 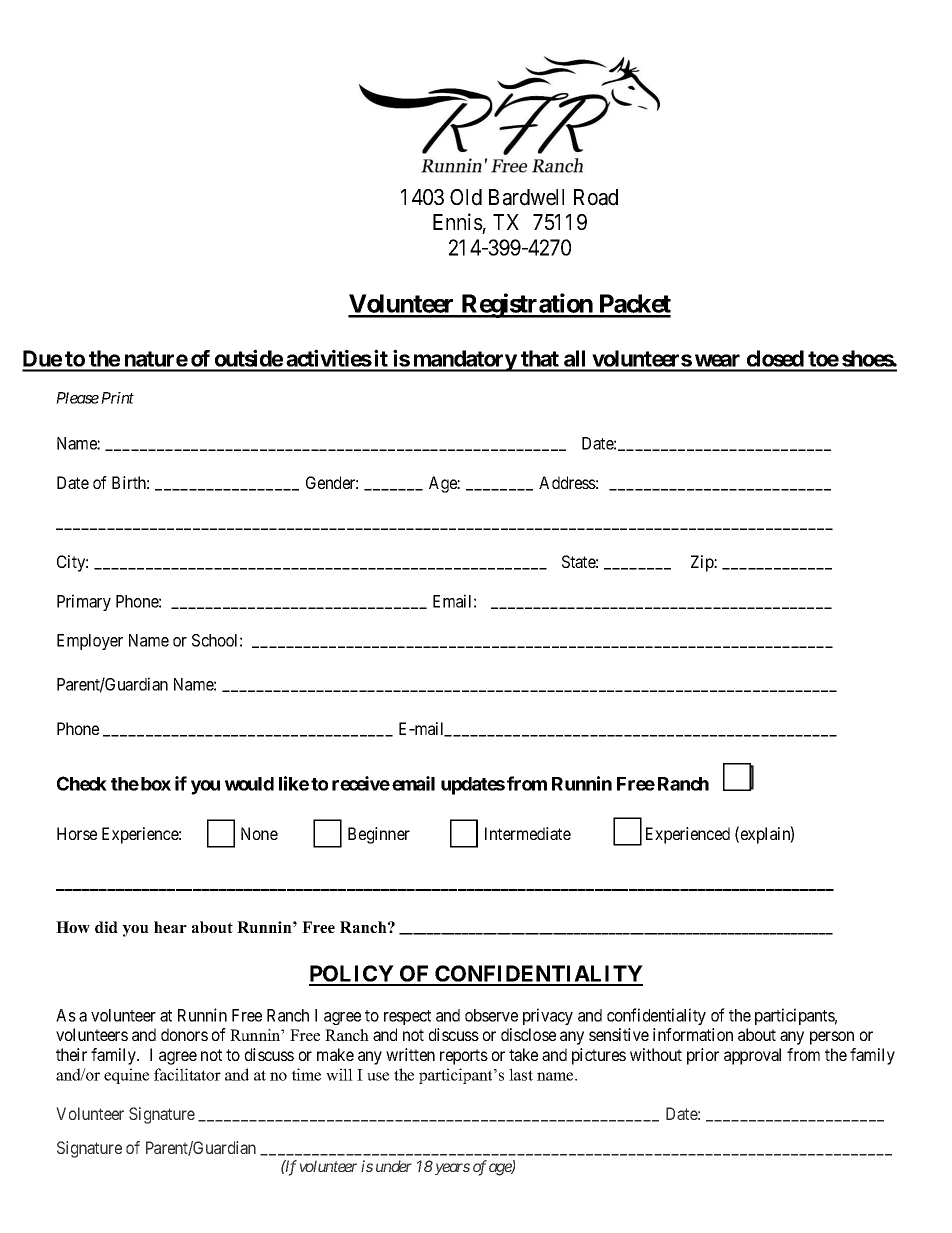 What do you see at coordinates (596, 197) in the image?
I see `Road` at bounding box center [596, 197].
